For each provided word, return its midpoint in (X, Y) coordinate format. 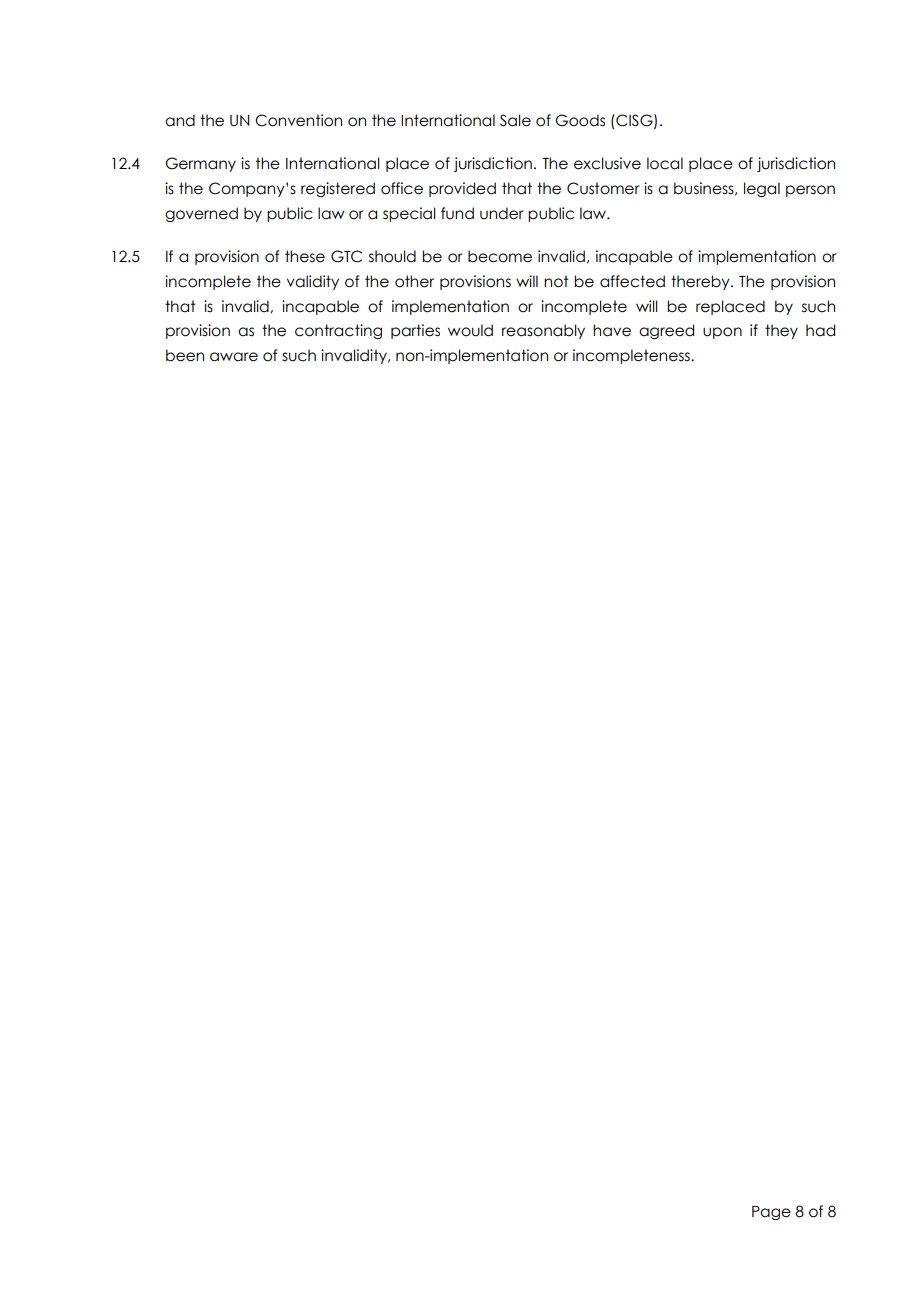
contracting (338, 331)
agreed (666, 331)
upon (722, 333)
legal (762, 189)
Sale (515, 120)
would (470, 330)
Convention (298, 120)
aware (234, 357)
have (612, 330)
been (185, 355)
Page (771, 1213)
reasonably (543, 331)
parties (415, 331)
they (781, 331)
